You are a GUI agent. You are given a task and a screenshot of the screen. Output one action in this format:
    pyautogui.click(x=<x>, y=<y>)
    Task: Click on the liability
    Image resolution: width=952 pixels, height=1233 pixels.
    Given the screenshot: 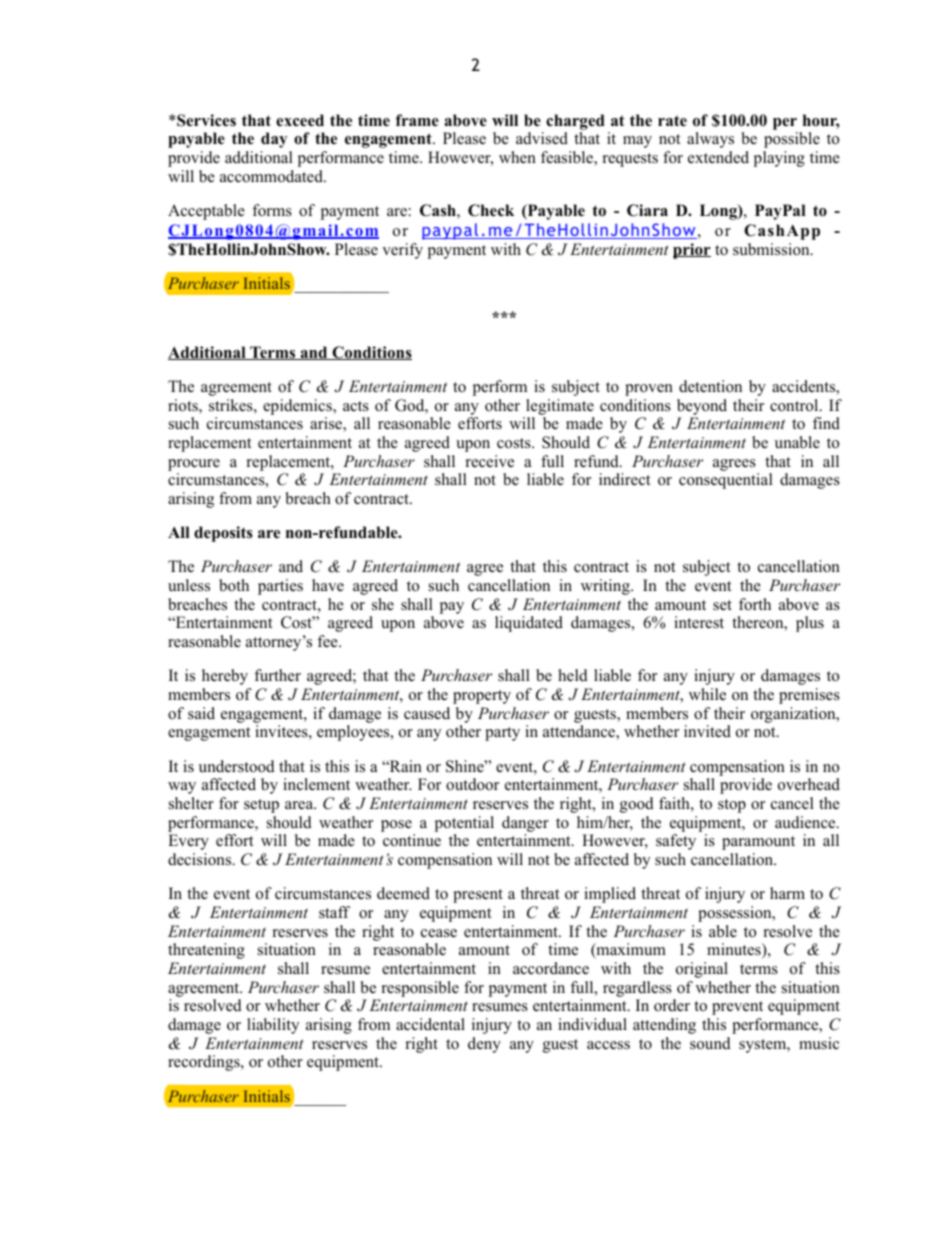 What is the action you would take?
    pyautogui.click(x=273, y=1026)
